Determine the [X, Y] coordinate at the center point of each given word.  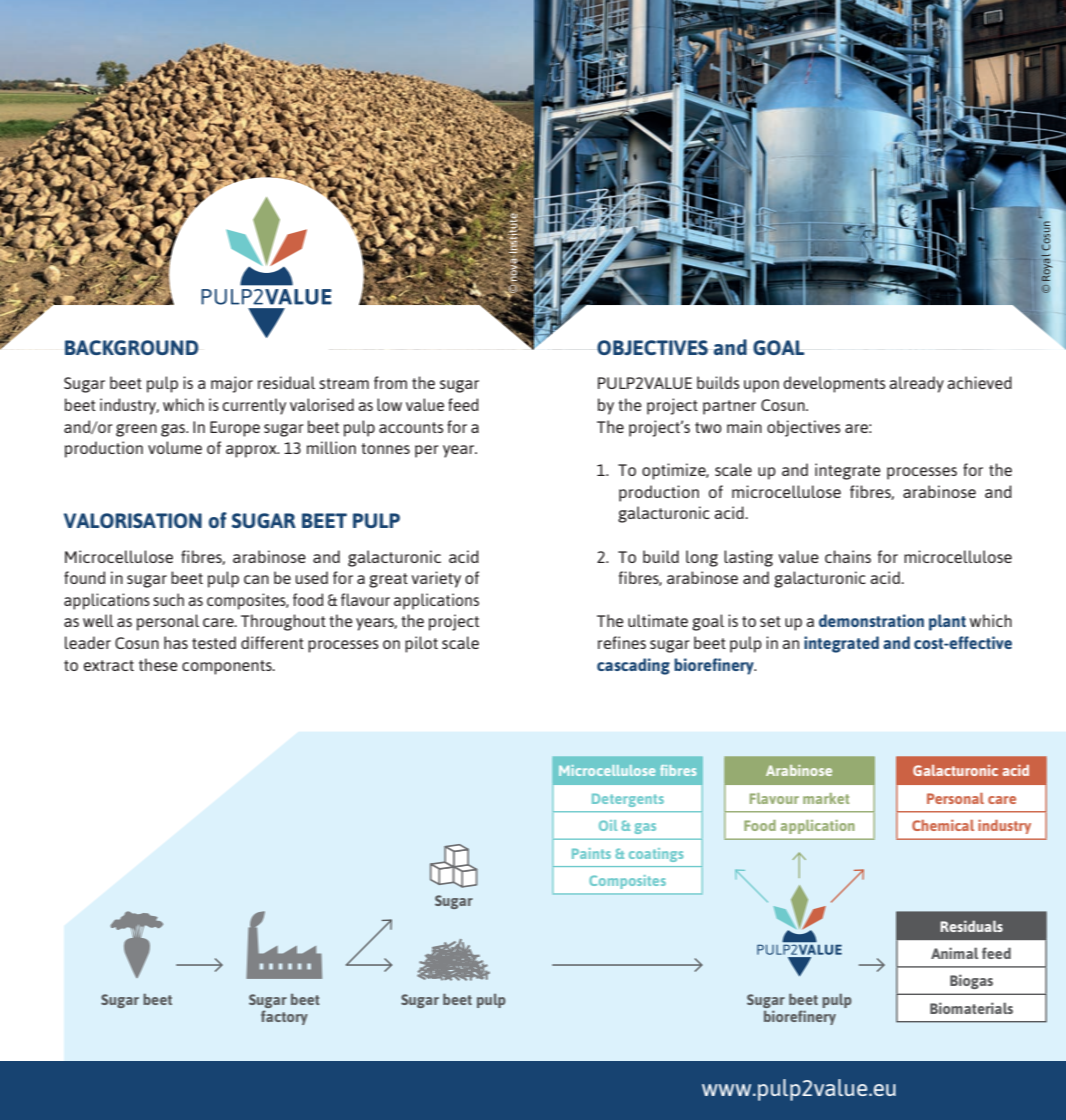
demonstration [871, 620]
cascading [633, 666]
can [256, 579]
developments [834, 384]
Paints [591, 853]
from [390, 382]
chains [848, 556]
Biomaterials [971, 1008]
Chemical [943, 825]
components [228, 667]
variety [436, 579]
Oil [608, 825]
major [232, 384]
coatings [656, 855]
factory [284, 1017]
